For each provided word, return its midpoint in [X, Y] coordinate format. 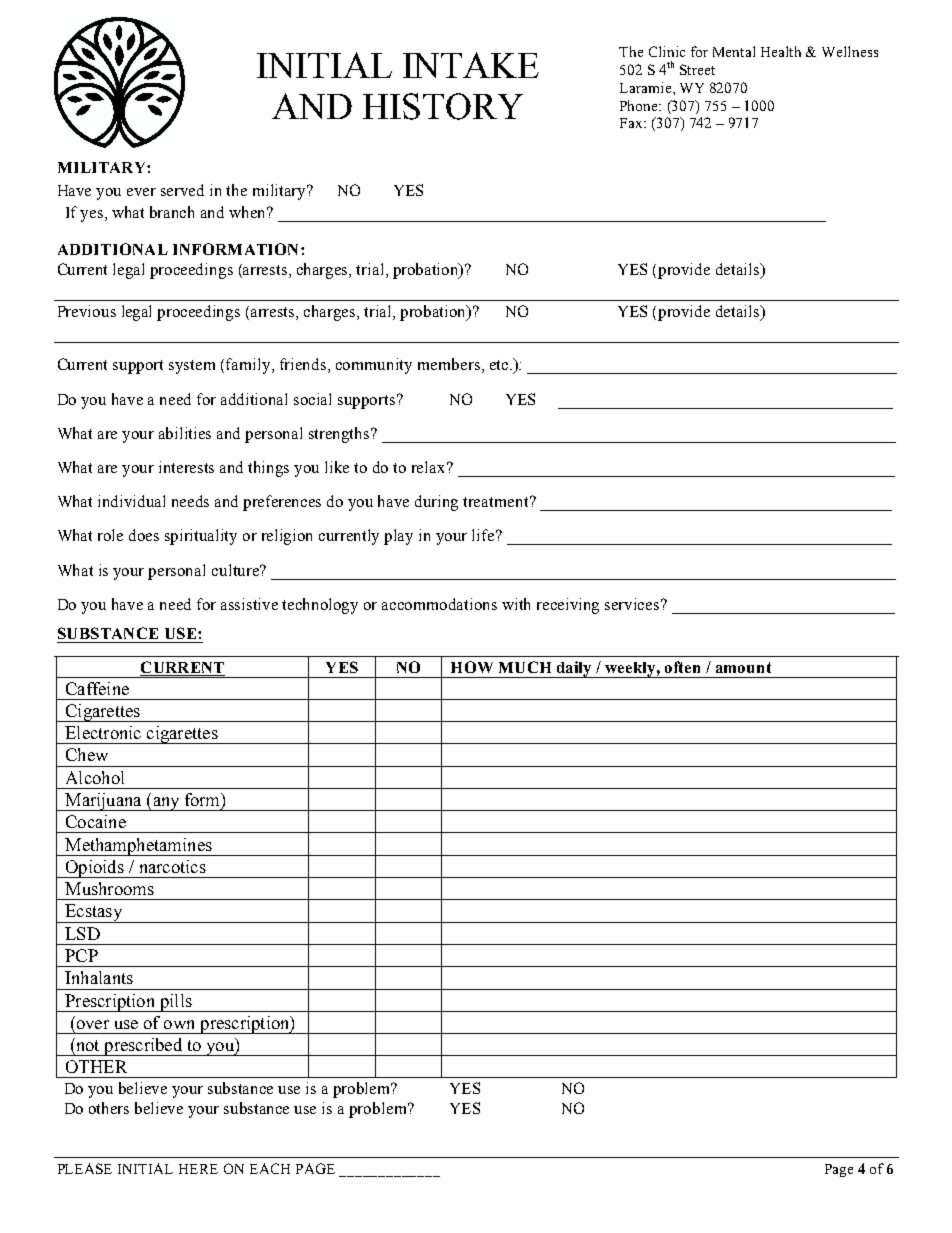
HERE [198, 1169]
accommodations [439, 604]
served [182, 190]
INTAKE [471, 65]
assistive [249, 604]
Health [781, 51]
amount [743, 667]
